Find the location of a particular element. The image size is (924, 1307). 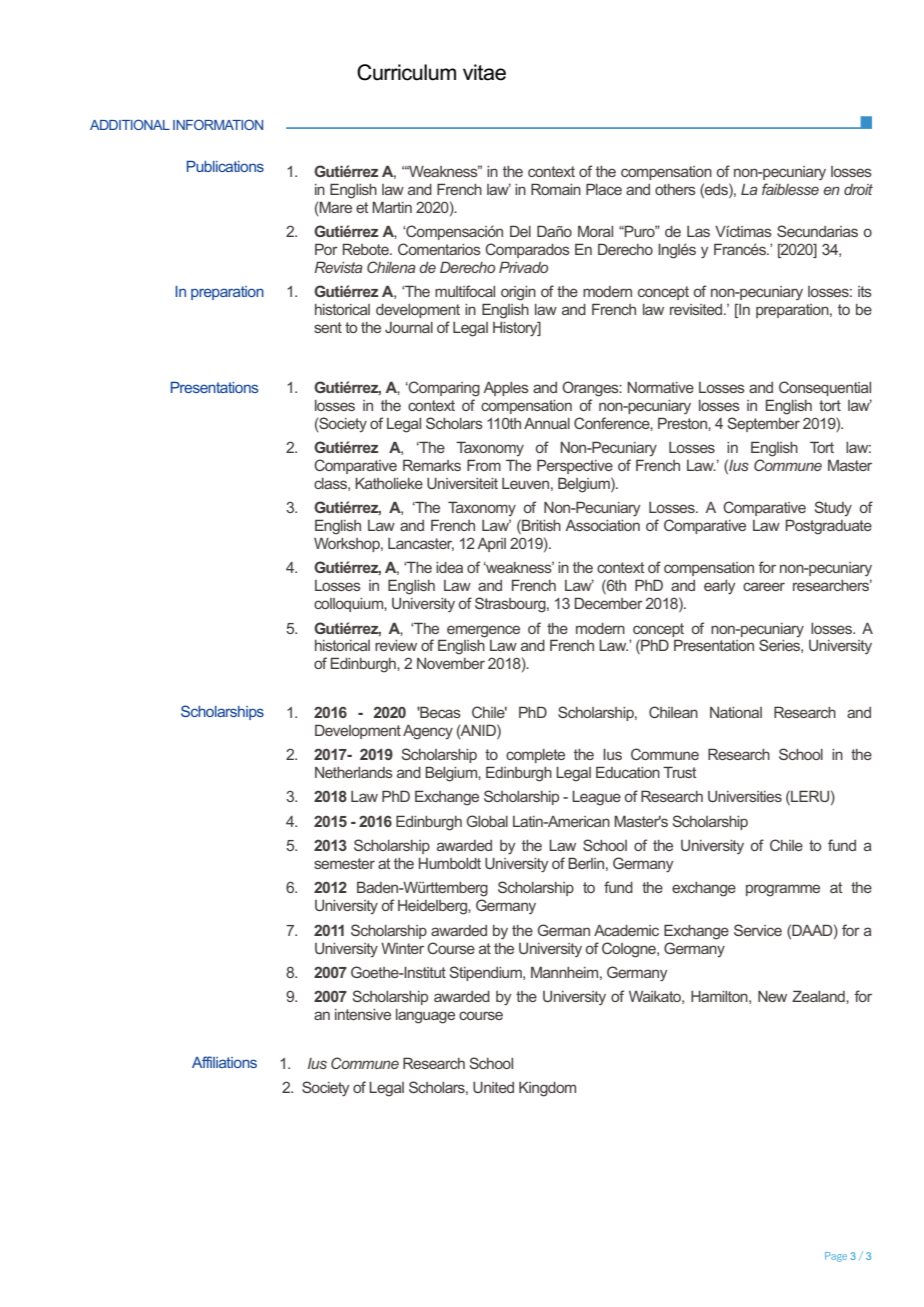

vitae is located at coordinates (484, 72).
